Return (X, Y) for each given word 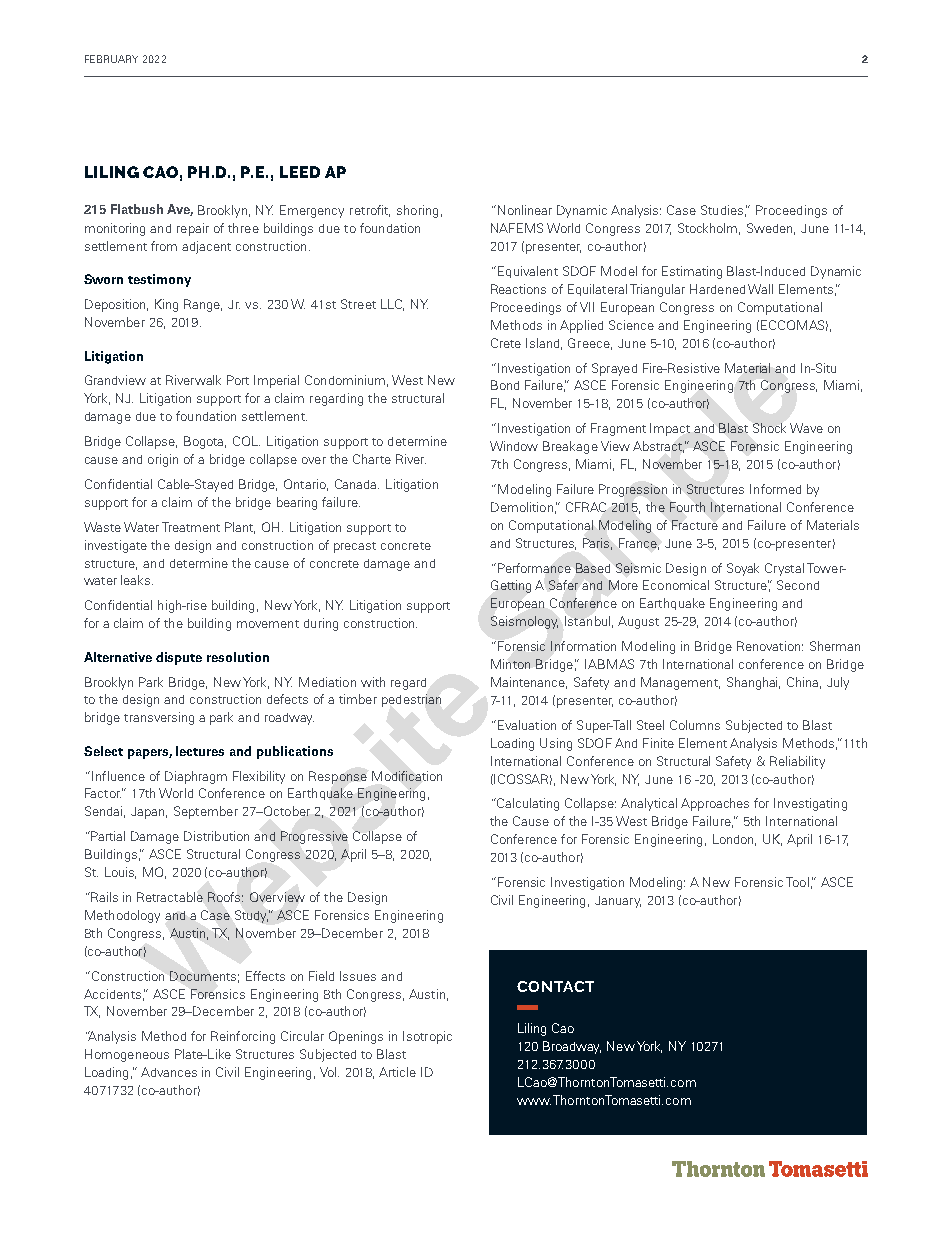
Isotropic (427, 1037)
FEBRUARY (111, 59)
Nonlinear (525, 210)
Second (798, 585)
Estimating (692, 272)
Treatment (191, 527)
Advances (169, 1072)
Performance (534, 568)
